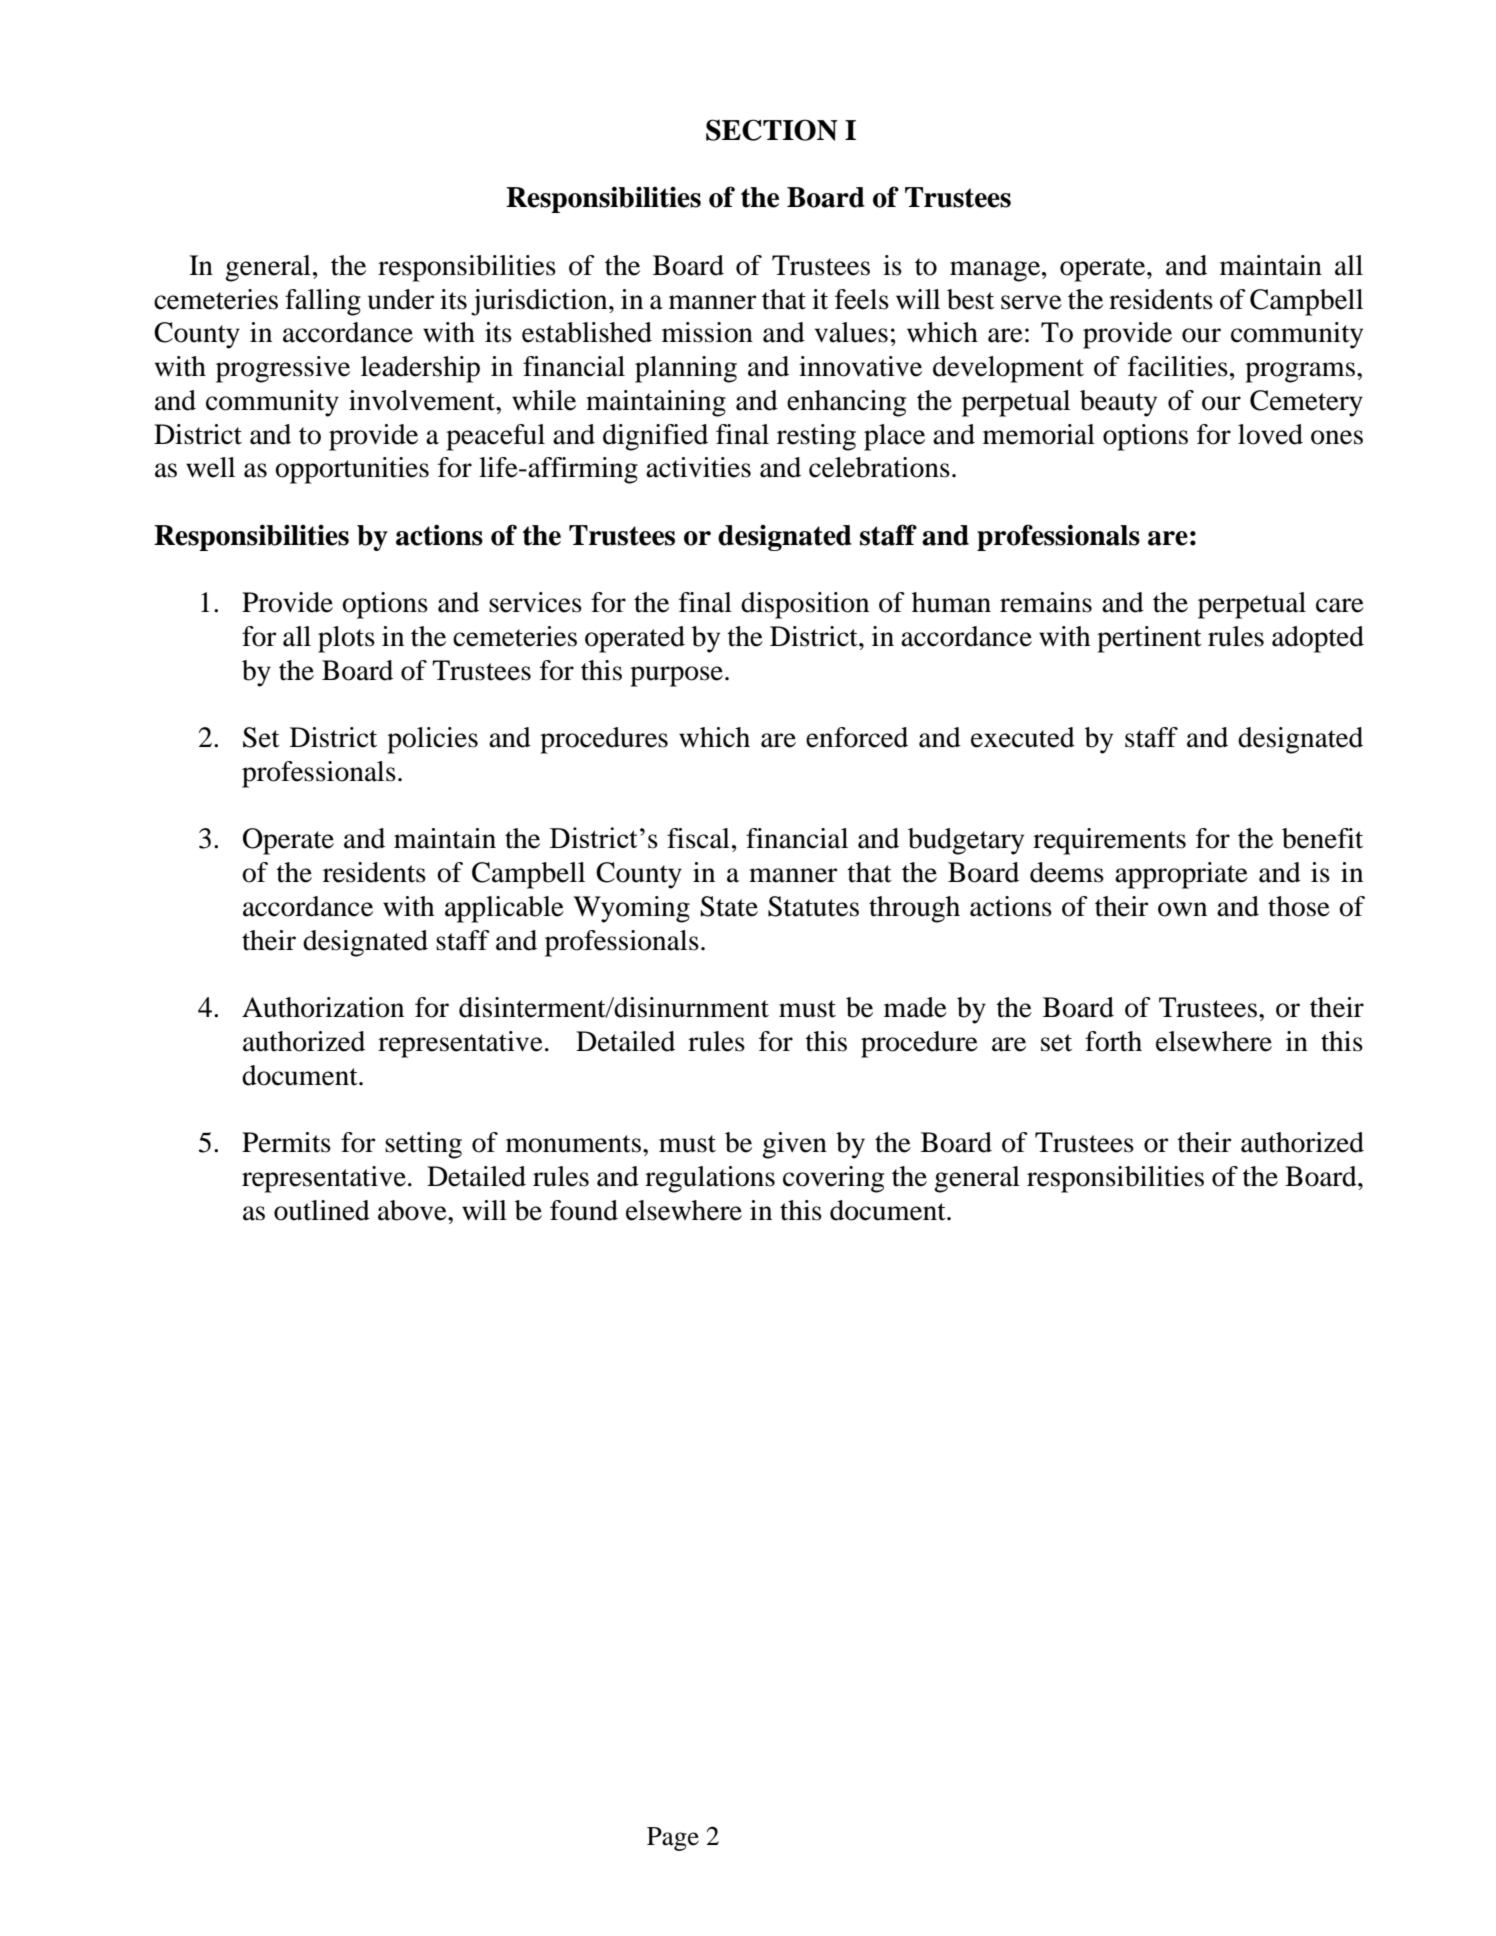 The image size is (1496, 1936). What do you see at coordinates (323, 1007) in the screenshot?
I see `Authorization` at bounding box center [323, 1007].
